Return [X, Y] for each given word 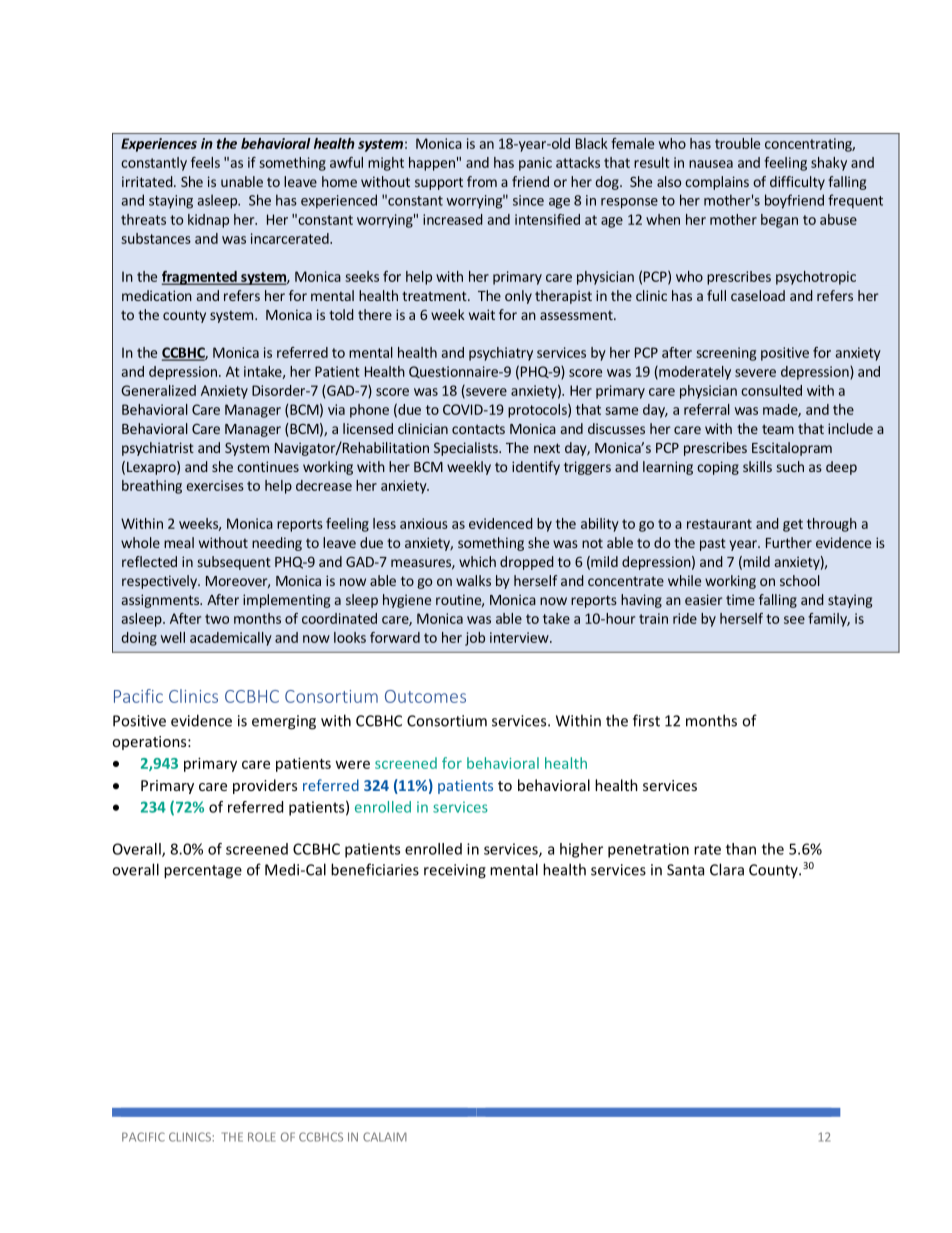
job [475, 639]
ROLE [261, 1137]
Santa [685, 870]
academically [231, 639]
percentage [203, 872]
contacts [478, 429]
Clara [727, 869]
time [740, 599]
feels [205, 162]
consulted [771, 390]
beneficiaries [375, 869]
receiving [455, 871]
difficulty [797, 183]
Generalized [158, 390]
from [482, 181]
